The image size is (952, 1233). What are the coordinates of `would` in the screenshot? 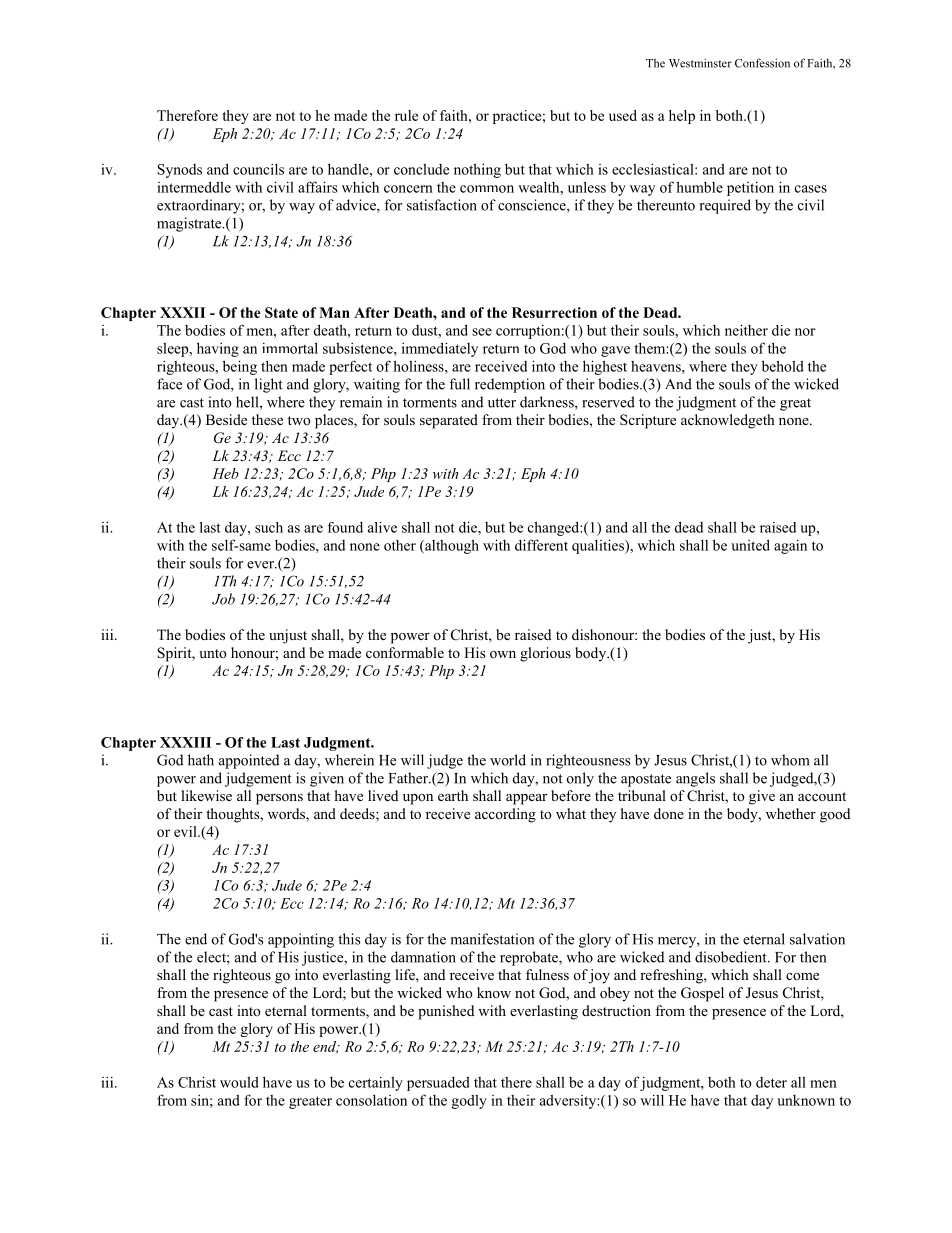 It's located at (239, 1082).
